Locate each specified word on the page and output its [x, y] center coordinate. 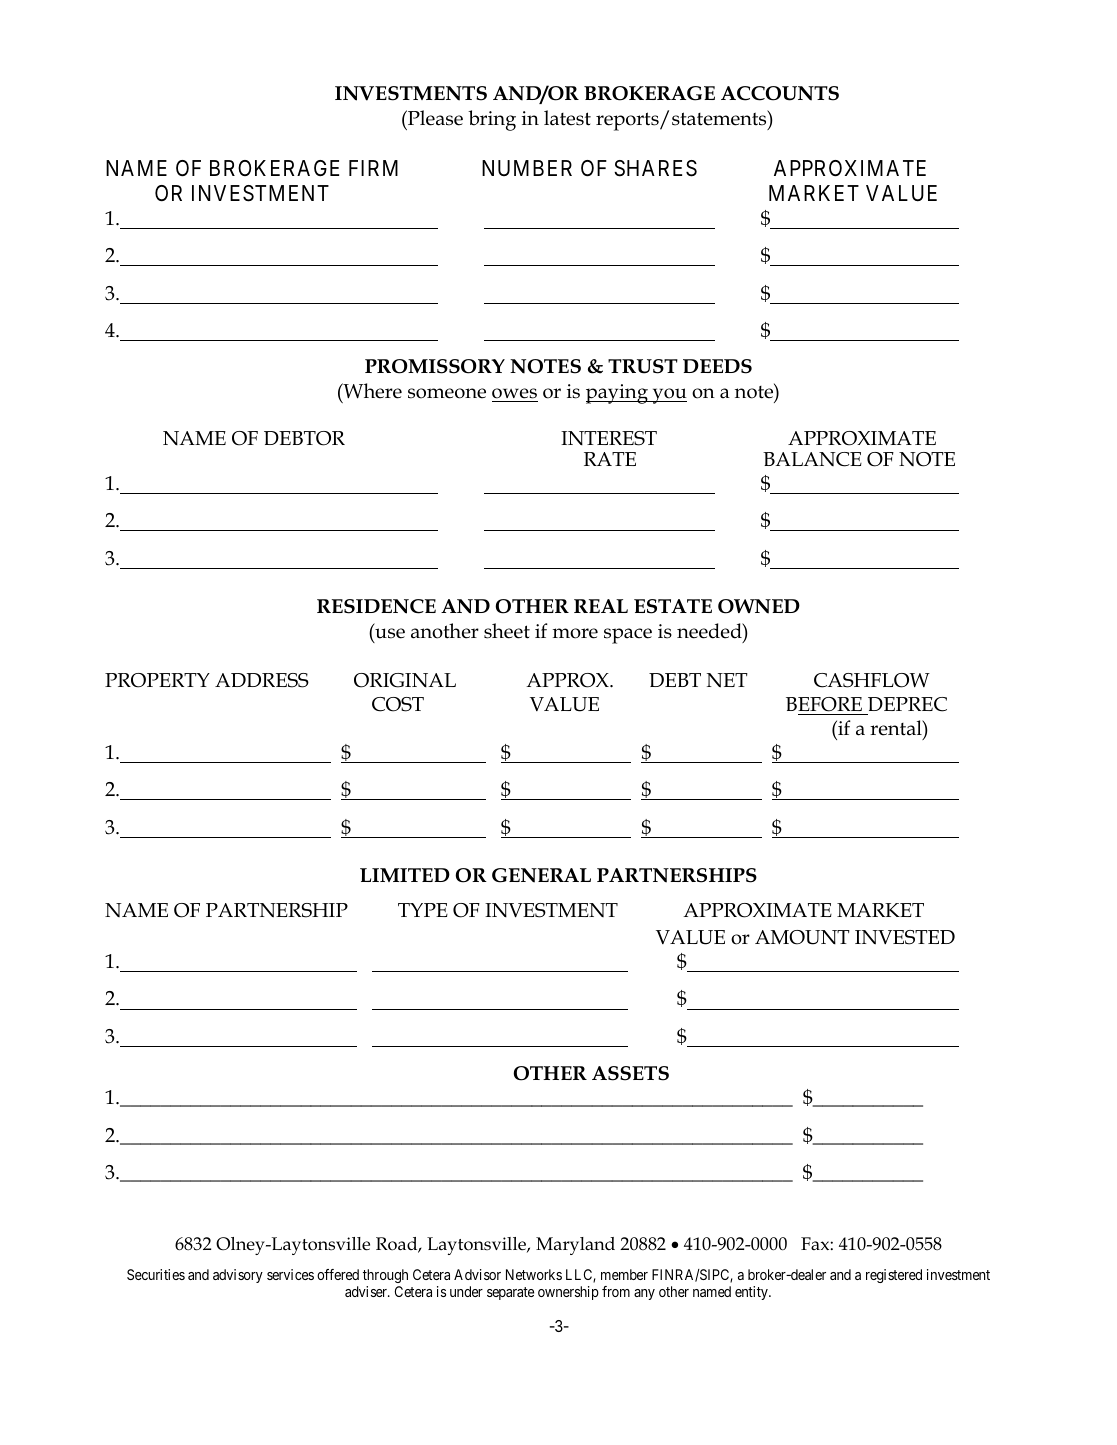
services [290, 1274]
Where [371, 392]
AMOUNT [802, 937]
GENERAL [541, 875]
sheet [507, 631]
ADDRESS [262, 680]
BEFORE [824, 704]
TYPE [423, 910]
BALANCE [812, 459]
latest [567, 118]
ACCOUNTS [780, 93]
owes [514, 393]
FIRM [373, 168]
